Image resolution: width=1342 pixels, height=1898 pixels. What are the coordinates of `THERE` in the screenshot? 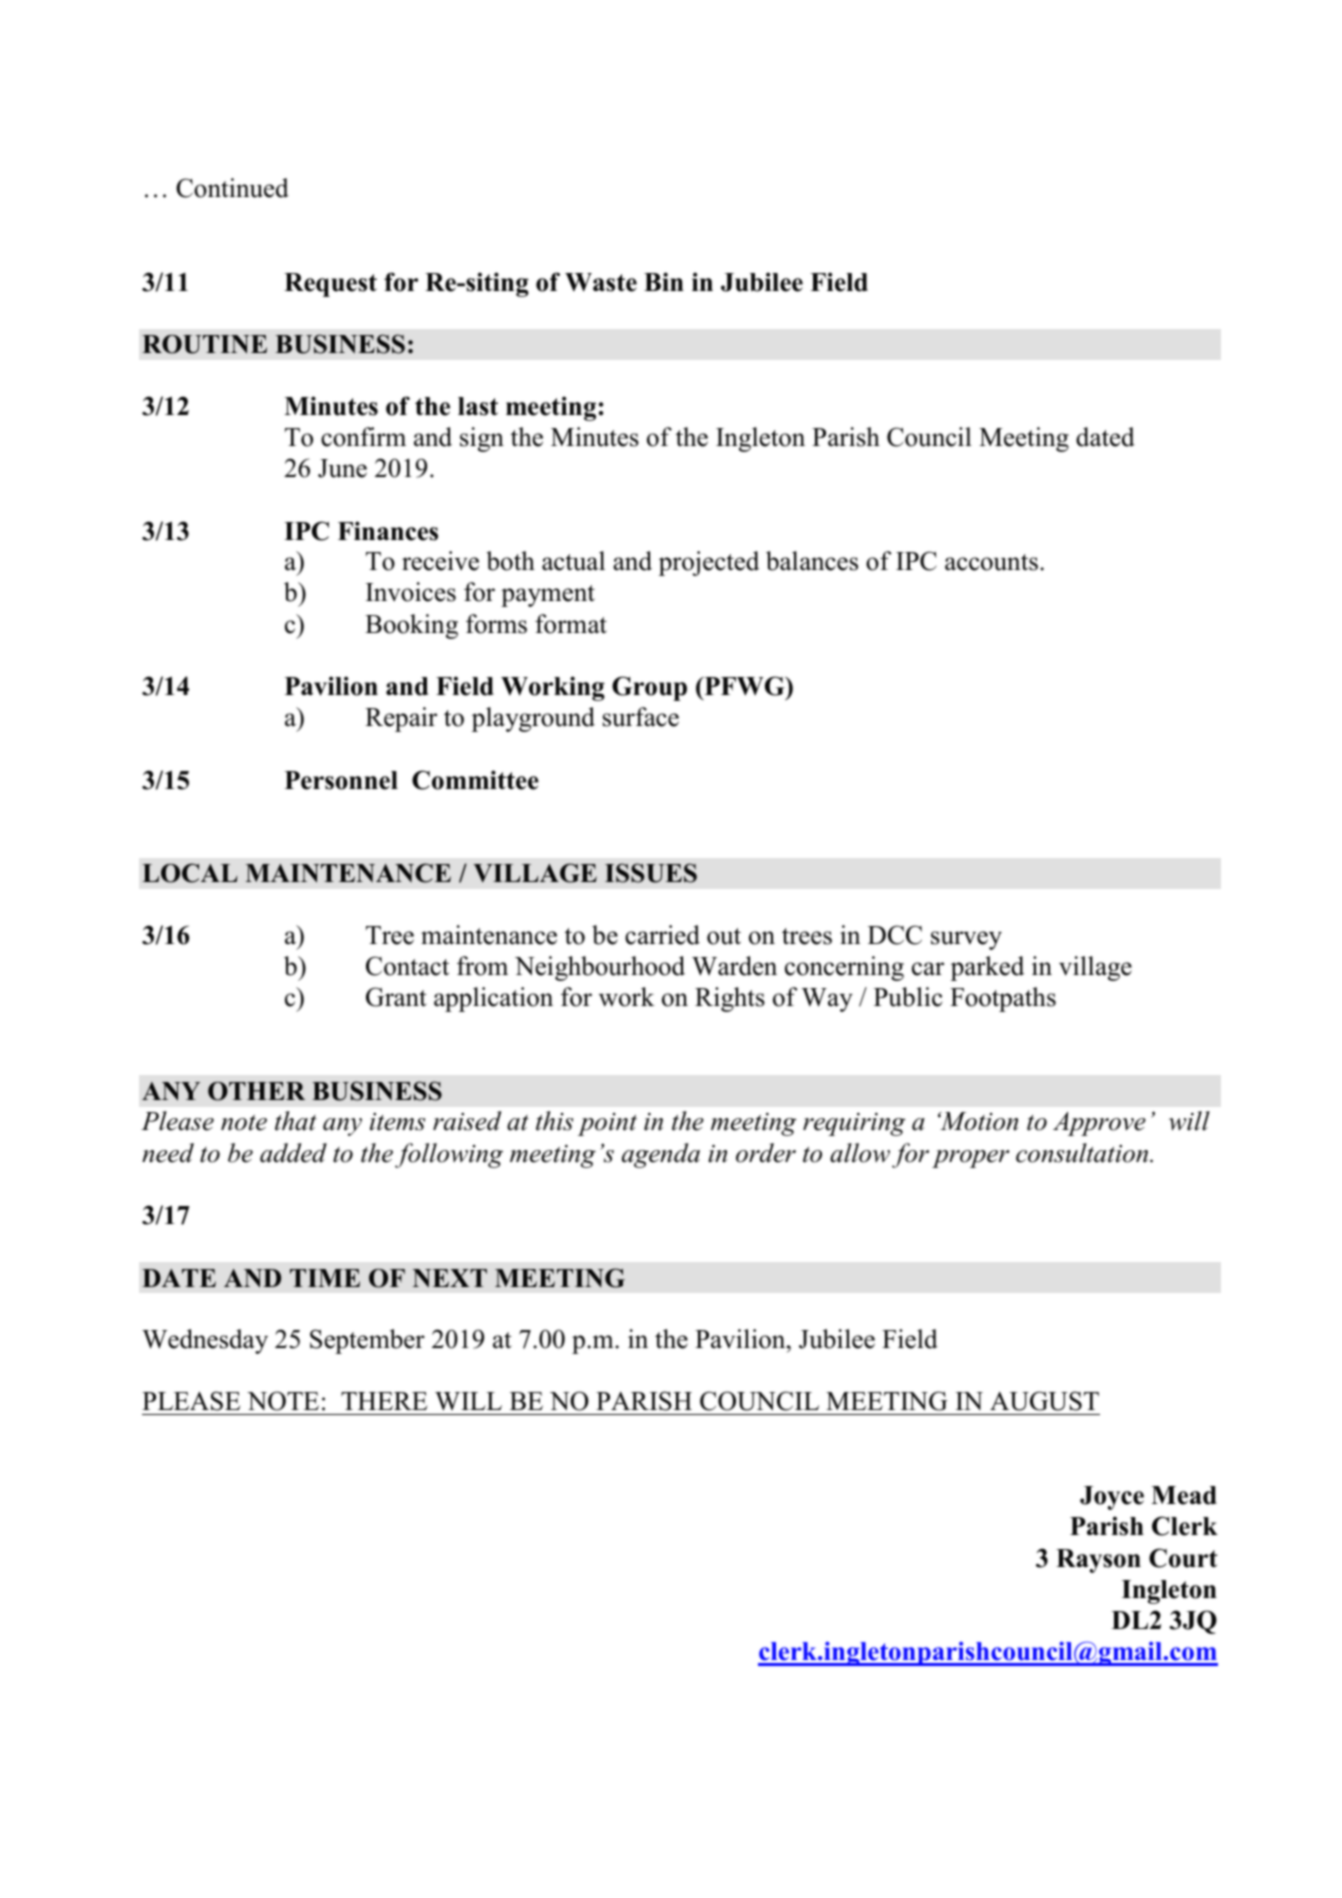 It's located at (384, 1401).
